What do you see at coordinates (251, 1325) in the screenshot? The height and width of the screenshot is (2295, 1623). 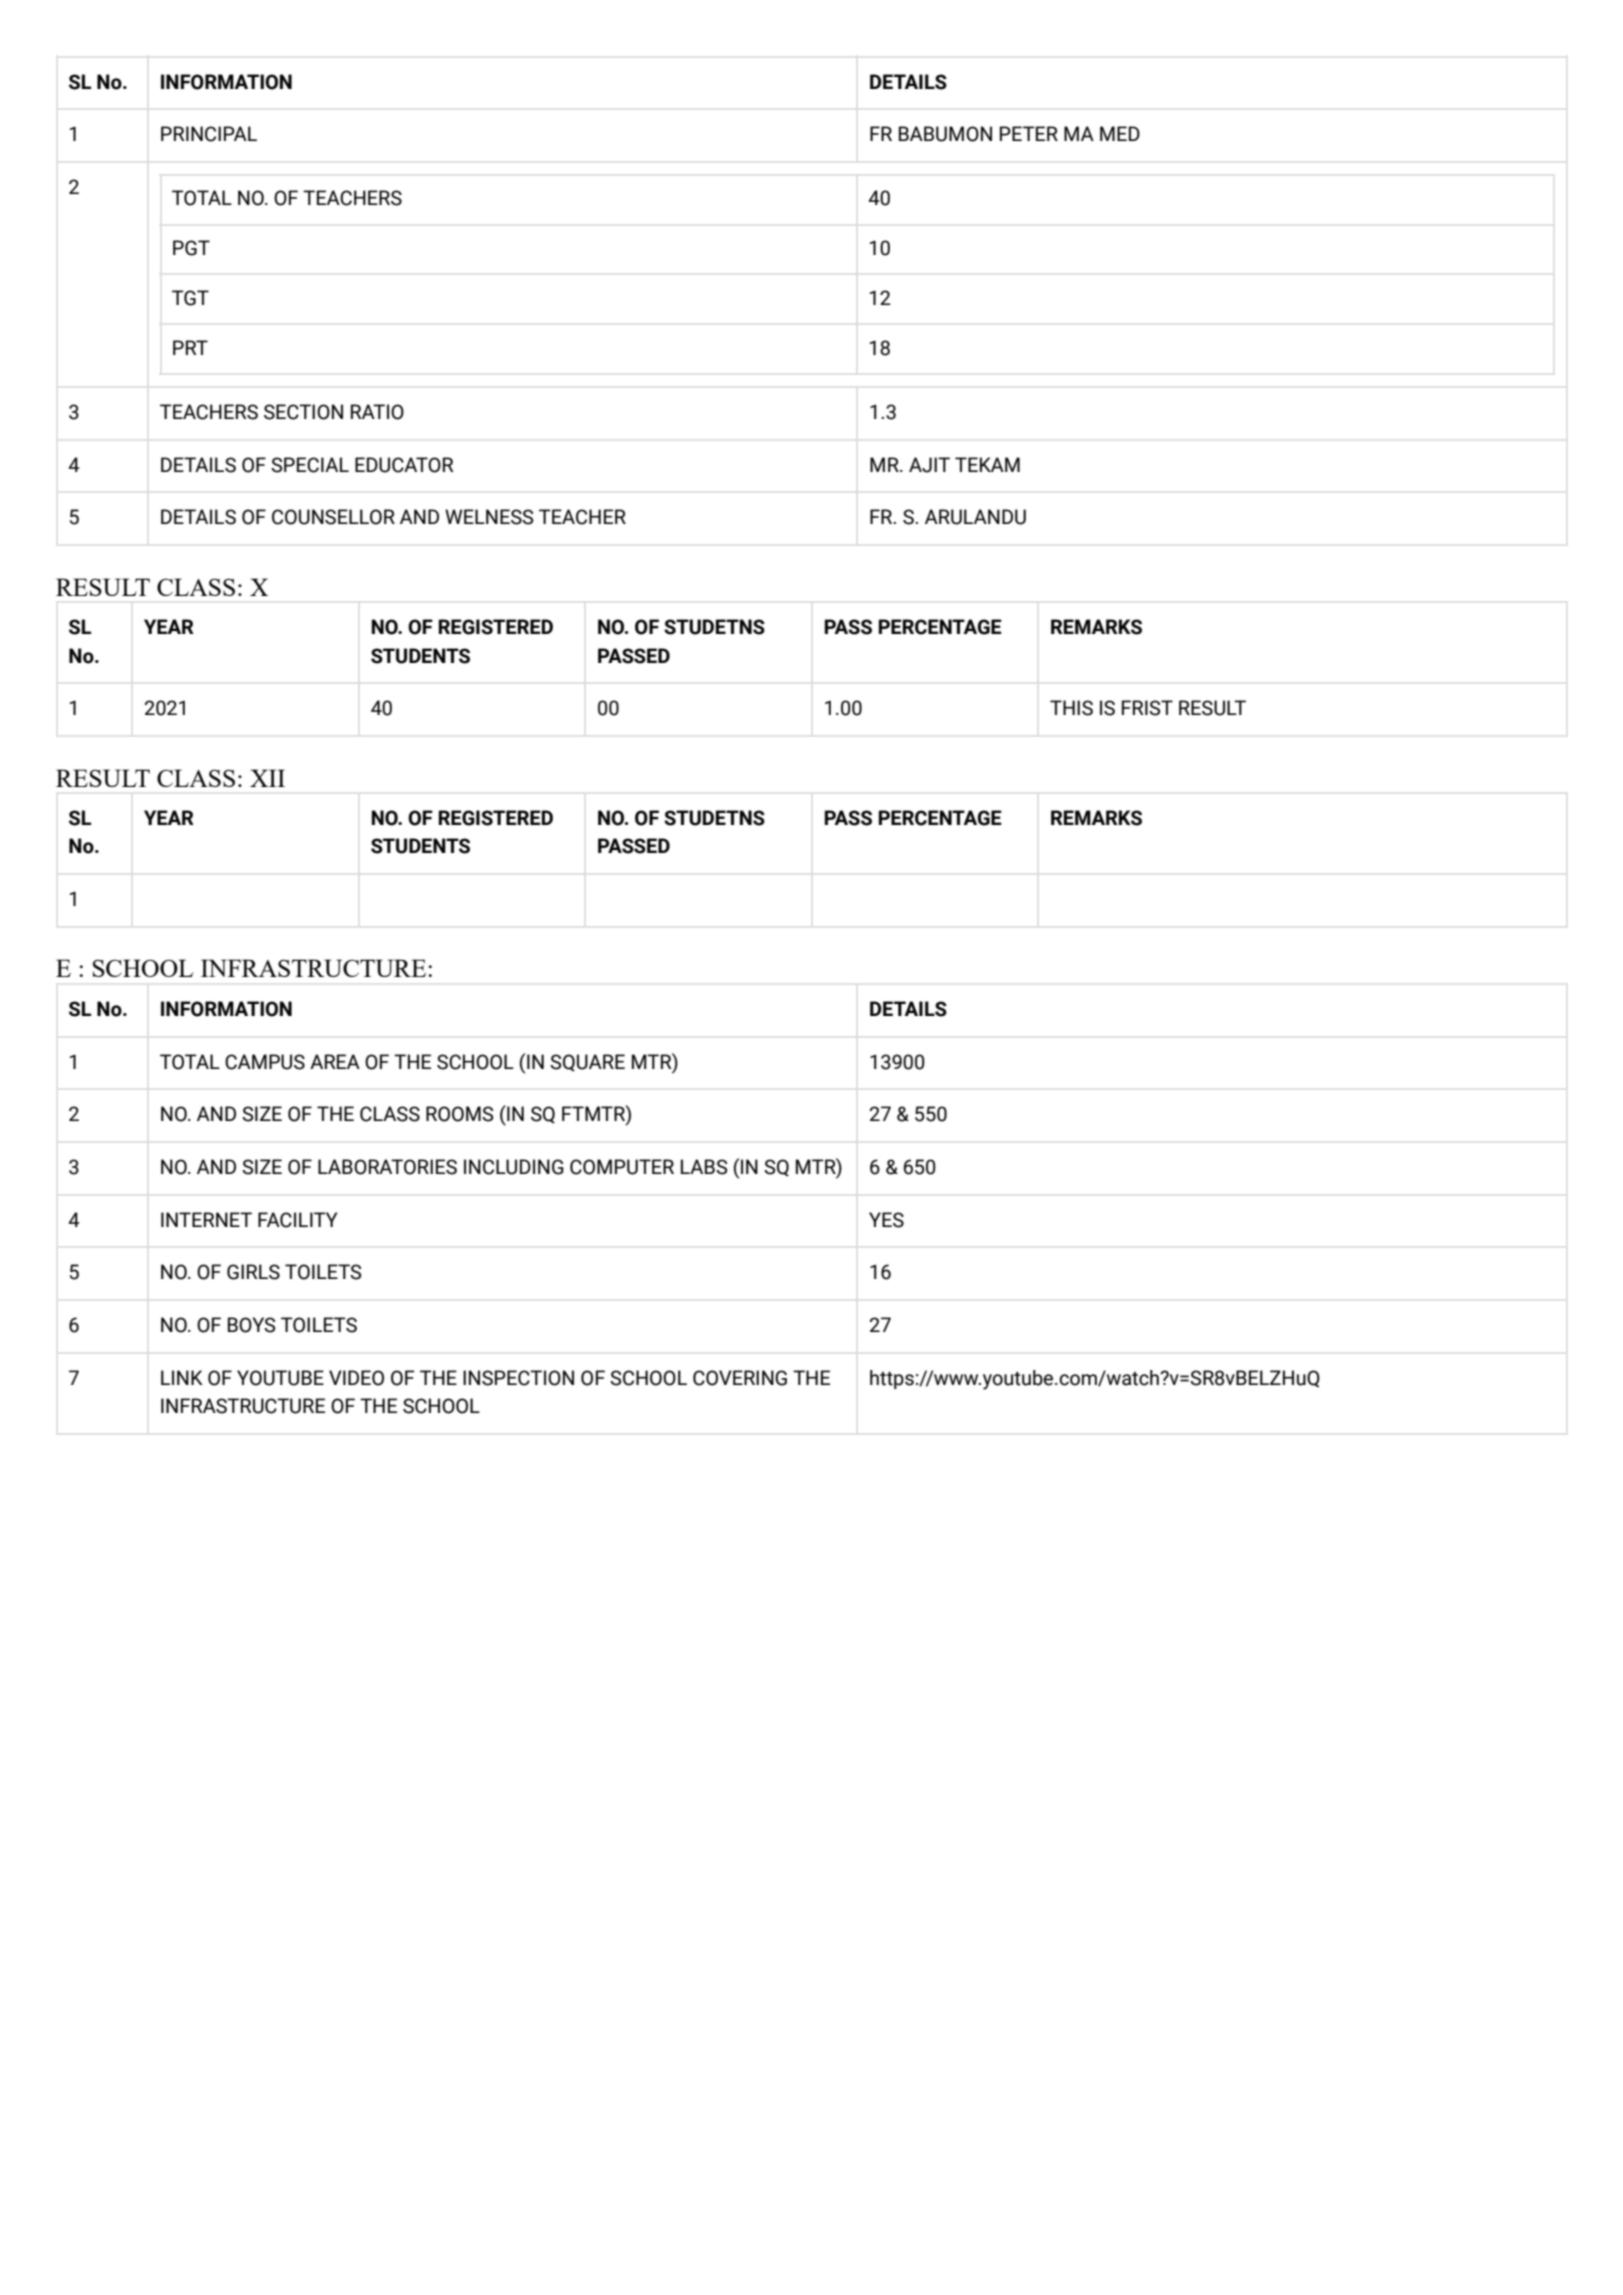 I see `BOYS` at bounding box center [251, 1325].
